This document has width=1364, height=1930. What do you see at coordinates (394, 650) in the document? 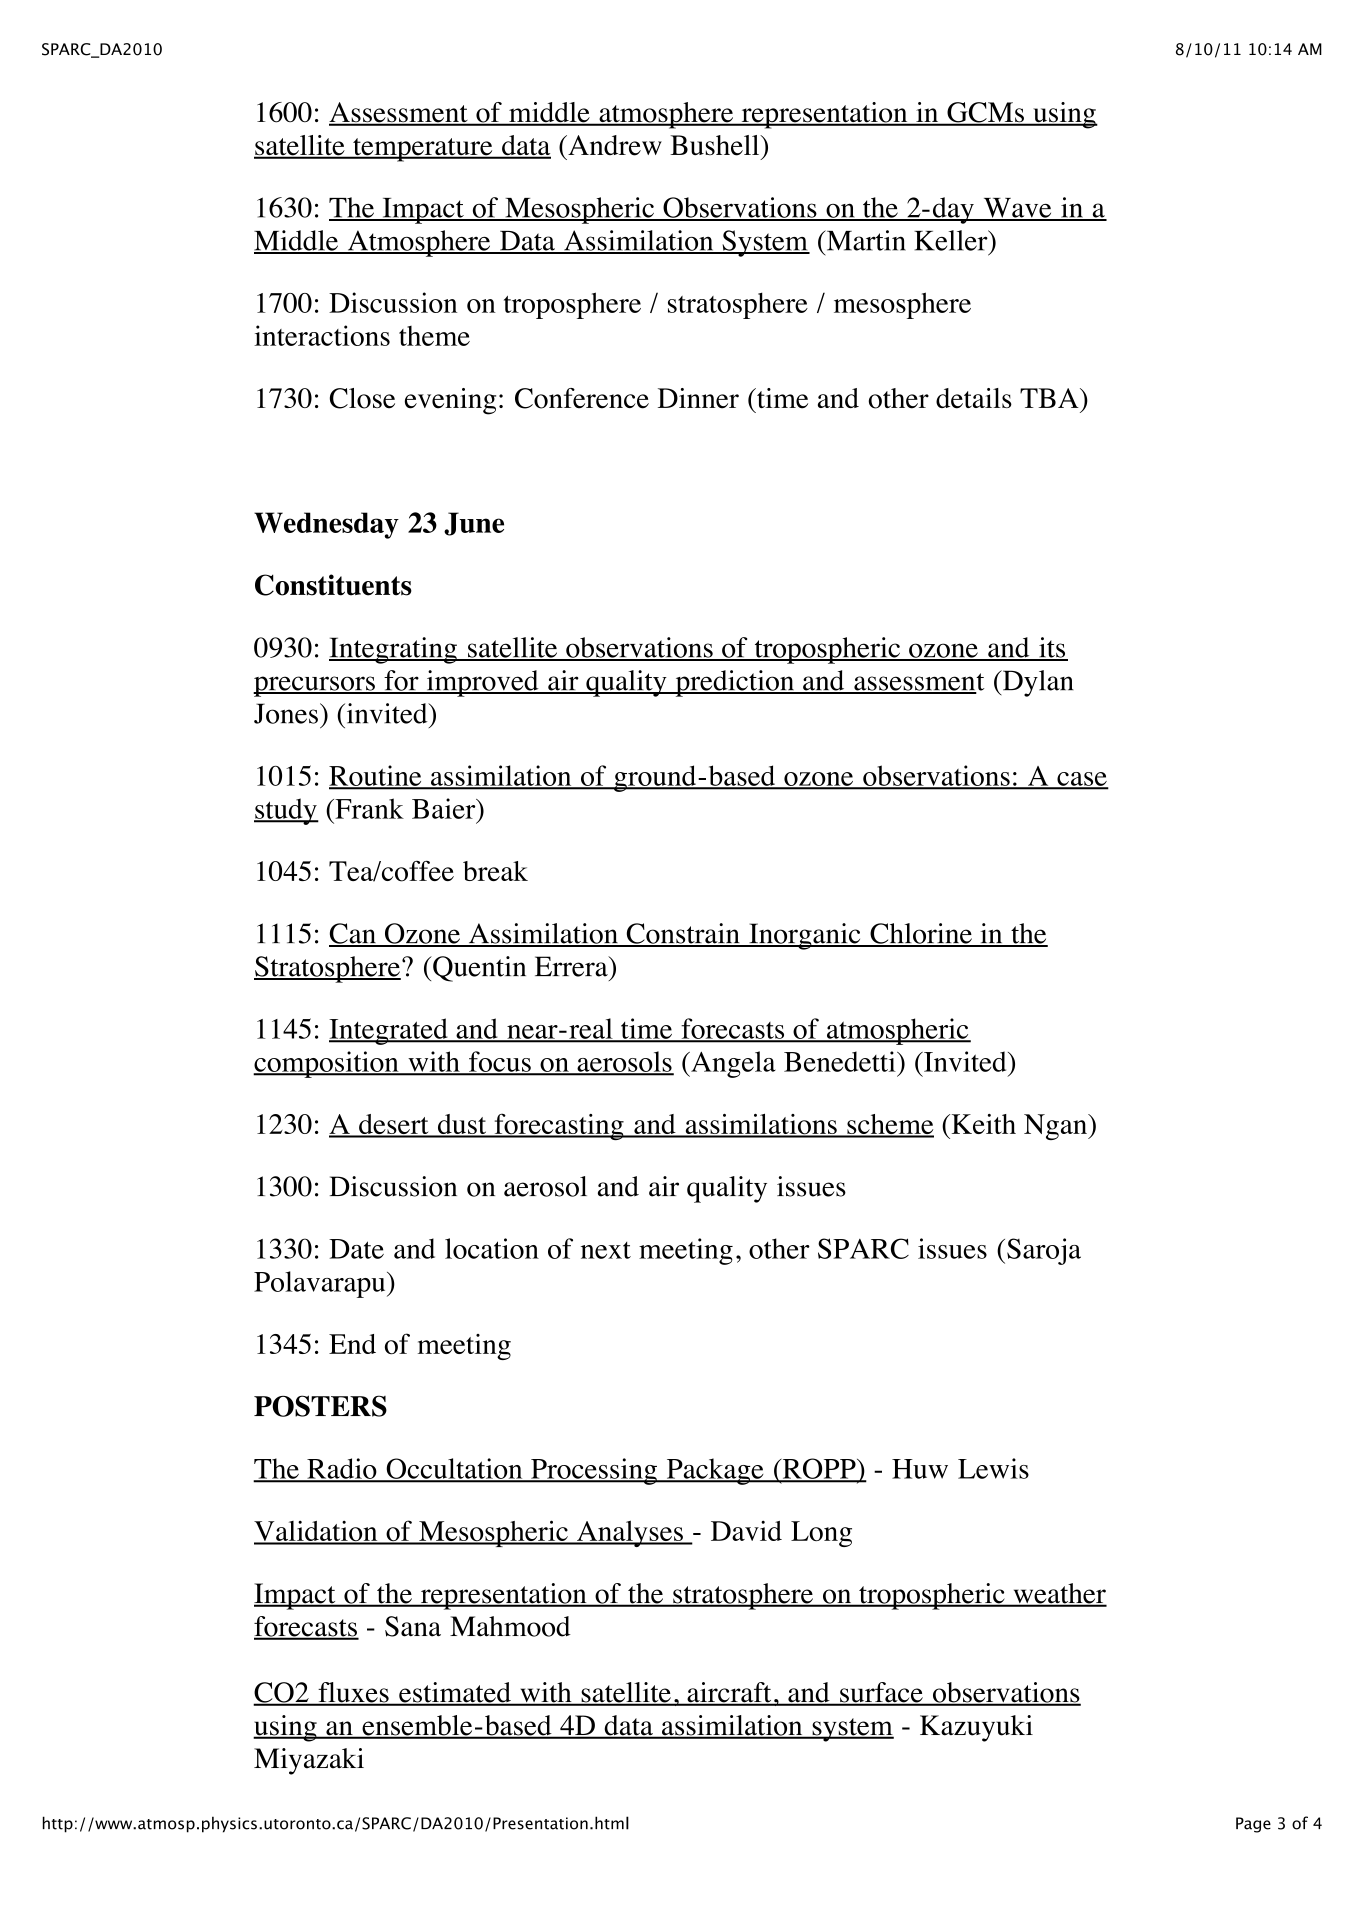
I see `Integrating` at bounding box center [394, 650].
